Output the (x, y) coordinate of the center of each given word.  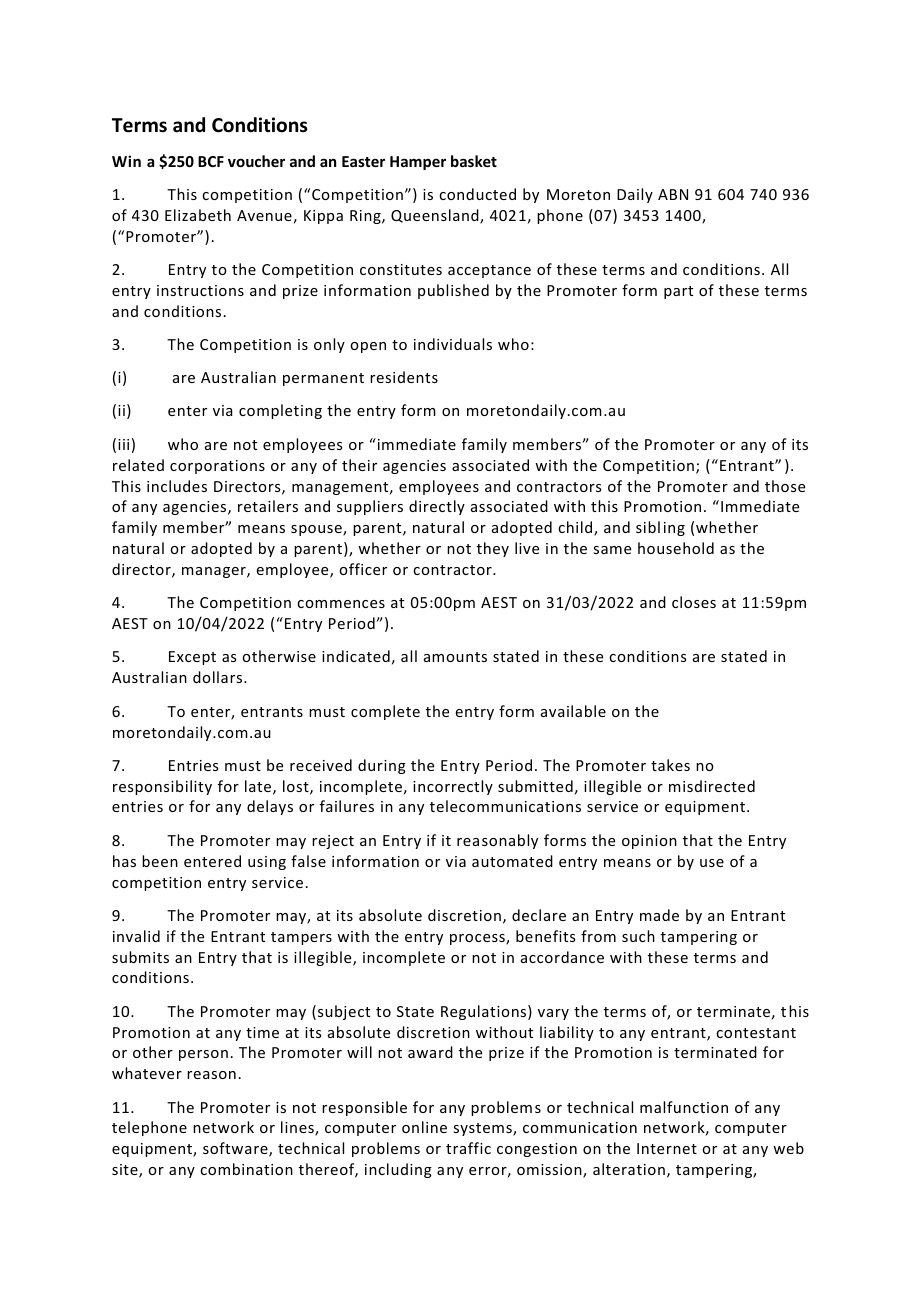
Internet (667, 1148)
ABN (673, 194)
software (236, 1149)
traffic (468, 1148)
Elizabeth (198, 215)
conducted (477, 194)
